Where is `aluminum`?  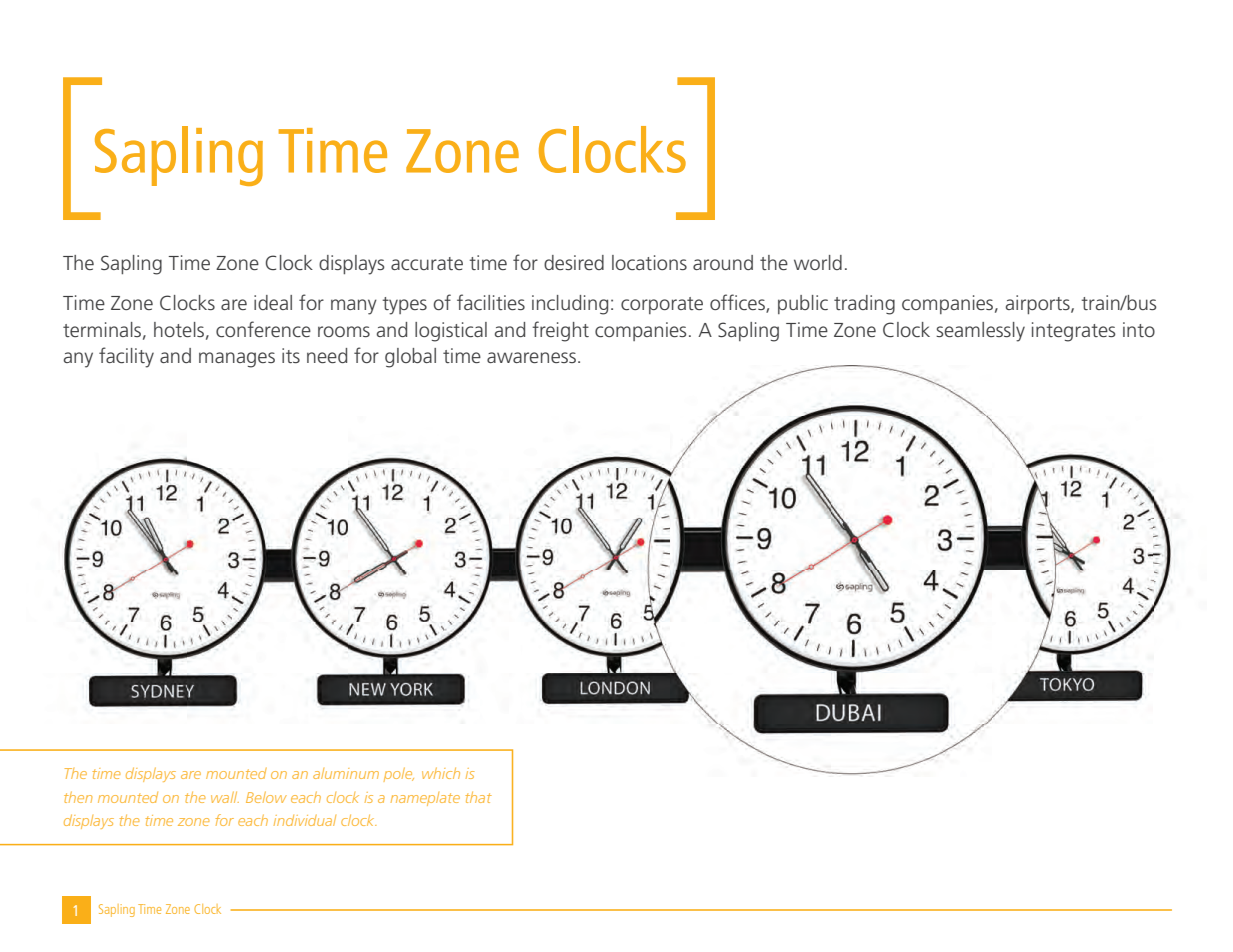 aluminum is located at coordinates (346, 773).
